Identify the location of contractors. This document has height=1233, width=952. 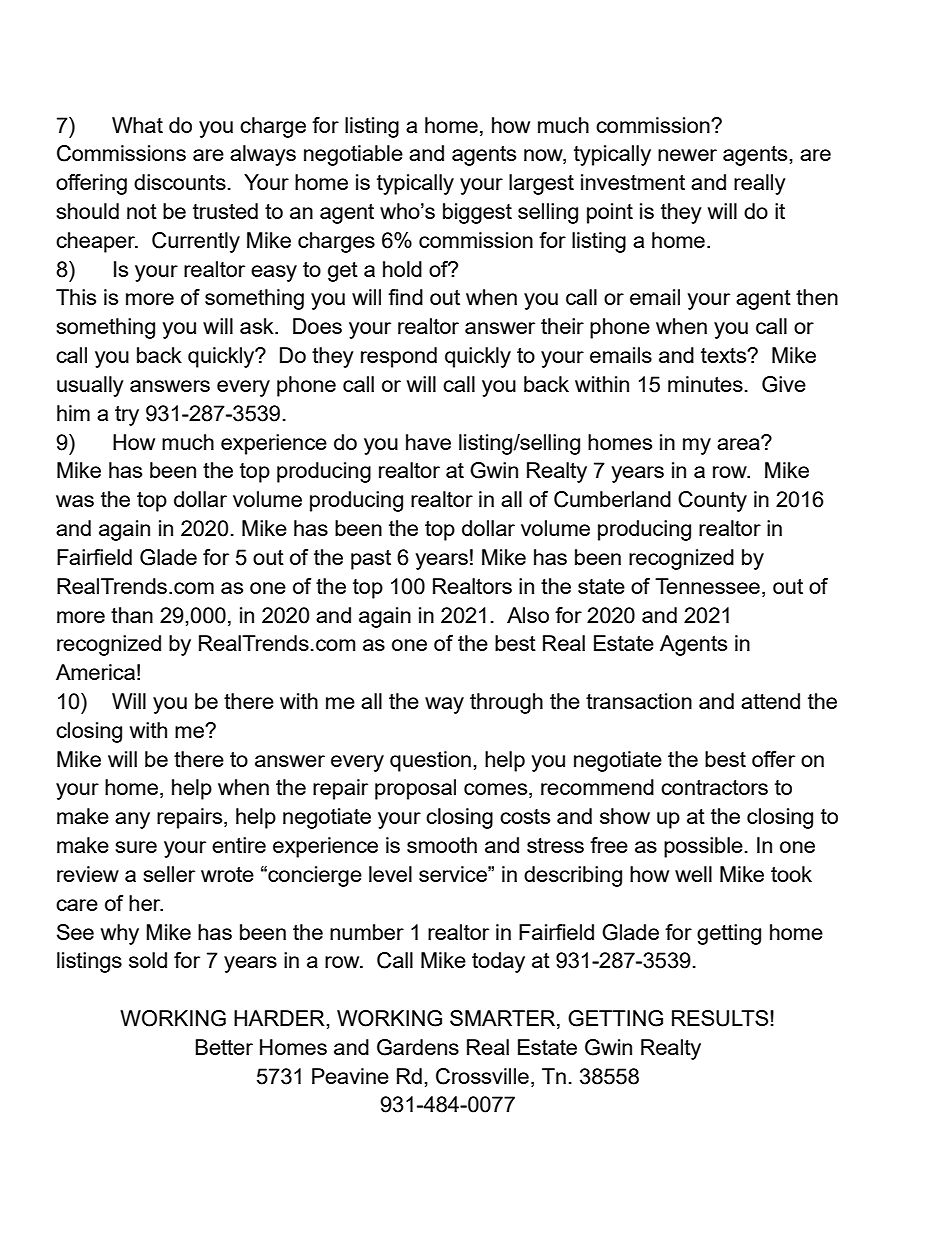
(714, 787).
